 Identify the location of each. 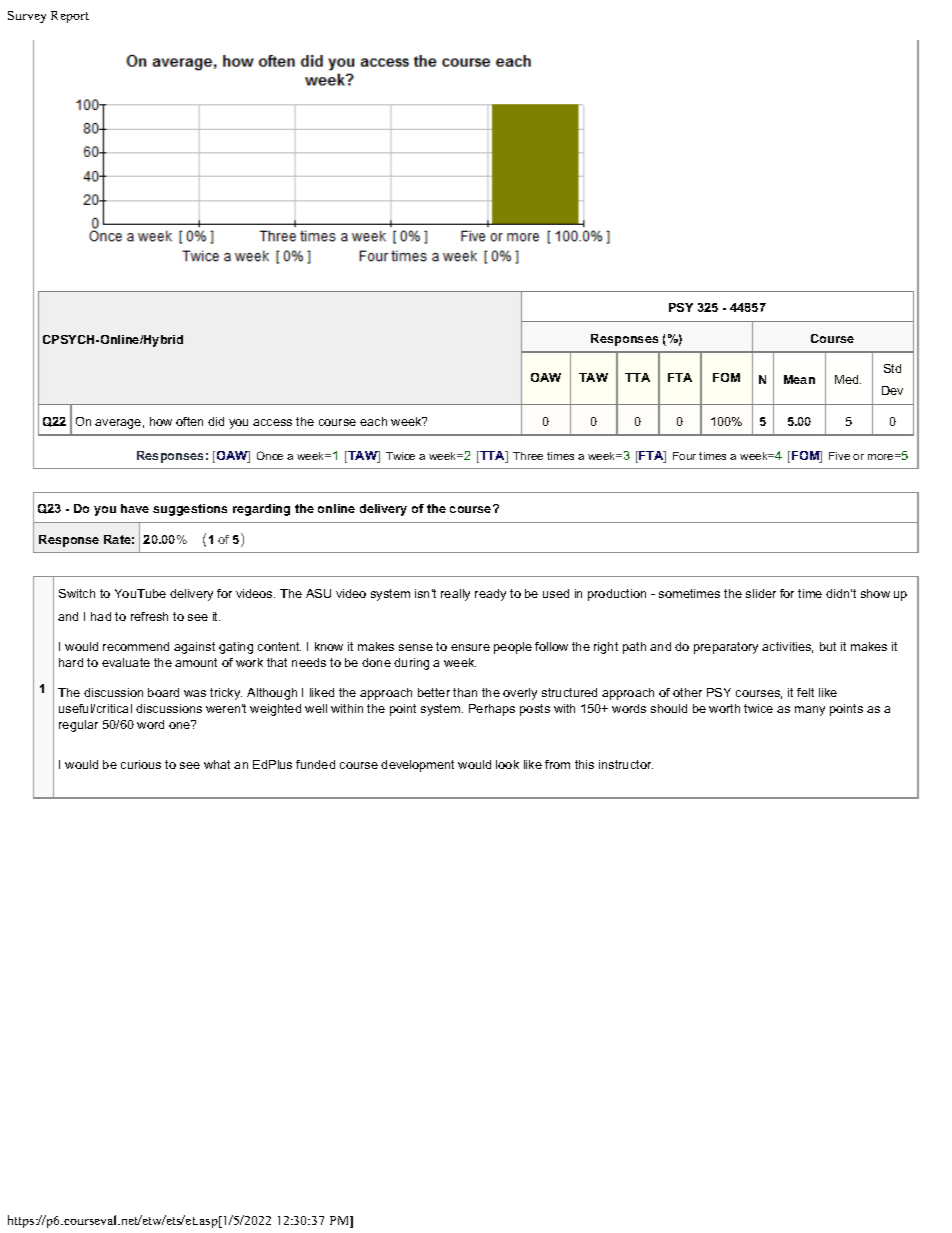
(373, 421).
